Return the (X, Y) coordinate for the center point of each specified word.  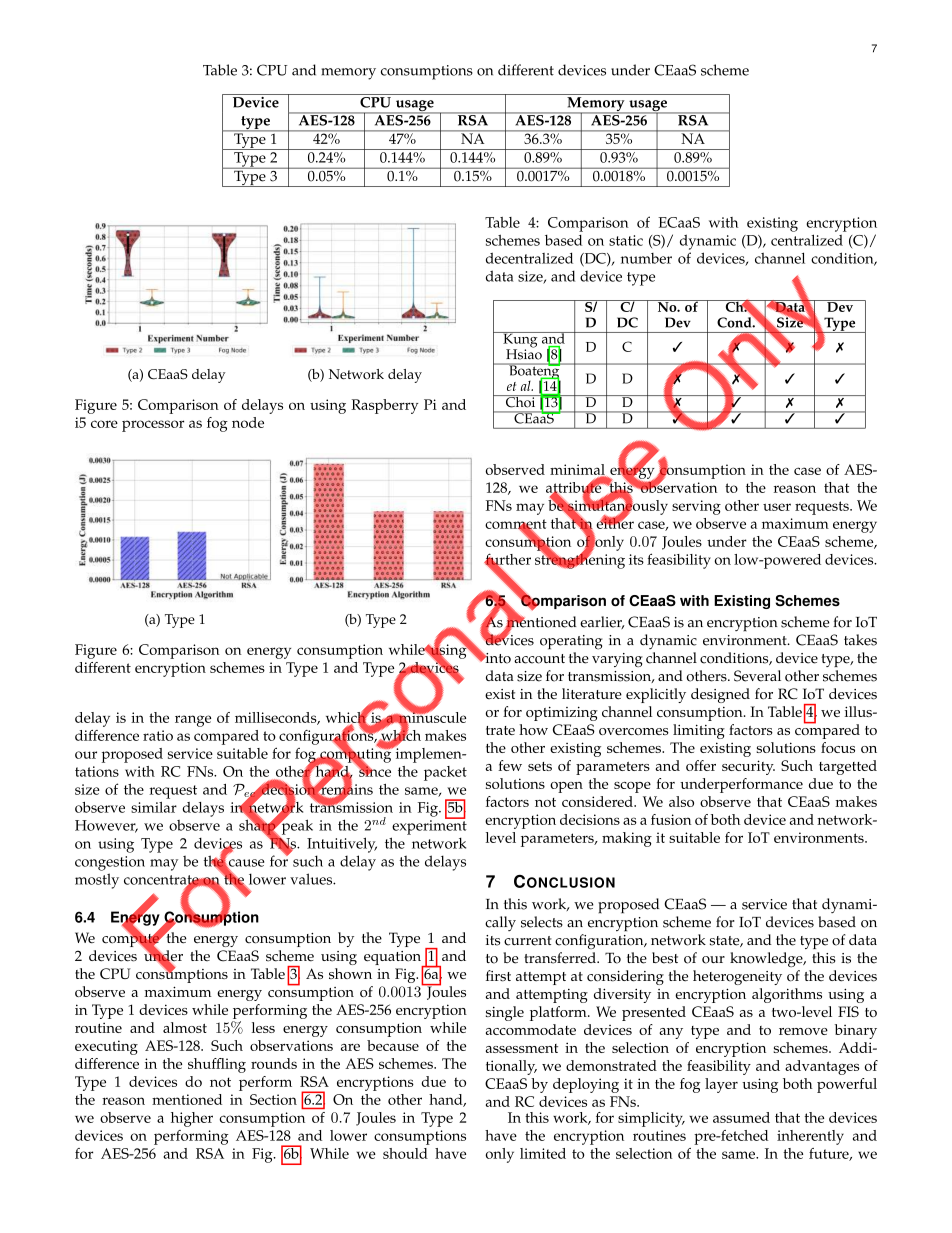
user (777, 507)
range (193, 721)
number (646, 258)
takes (860, 640)
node (248, 422)
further (507, 560)
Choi (520, 401)
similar (154, 807)
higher (192, 1119)
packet (445, 773)
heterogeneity (737, 977)
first (498, 976)
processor (153, 426)
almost (185, 1027)
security (748, 767)
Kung (520, 341)
